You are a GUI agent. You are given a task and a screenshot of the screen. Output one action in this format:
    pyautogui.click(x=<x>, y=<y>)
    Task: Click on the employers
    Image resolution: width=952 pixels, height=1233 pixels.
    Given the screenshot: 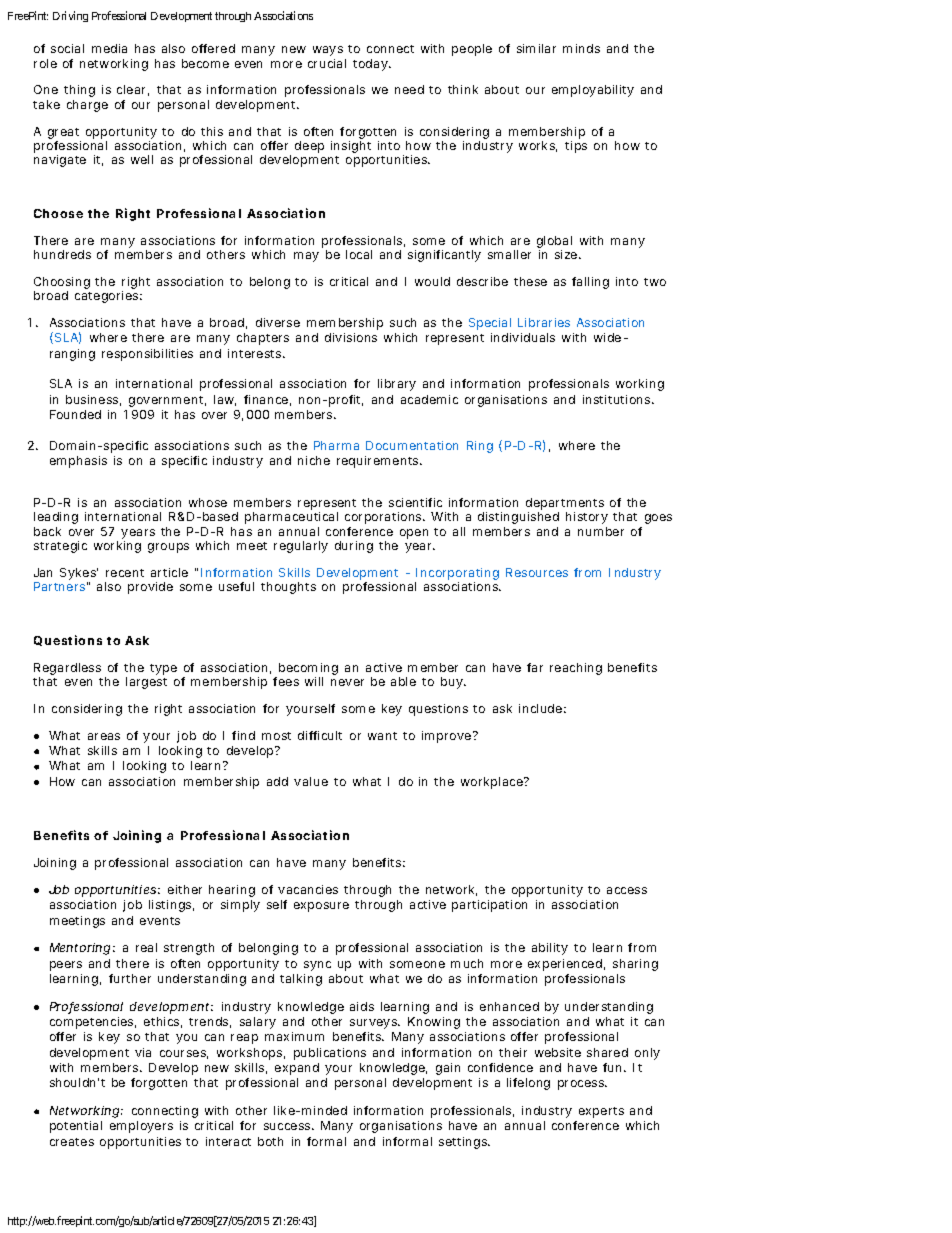 What is the action you would take?
    pyautogui.click(x=141, y=1127)
